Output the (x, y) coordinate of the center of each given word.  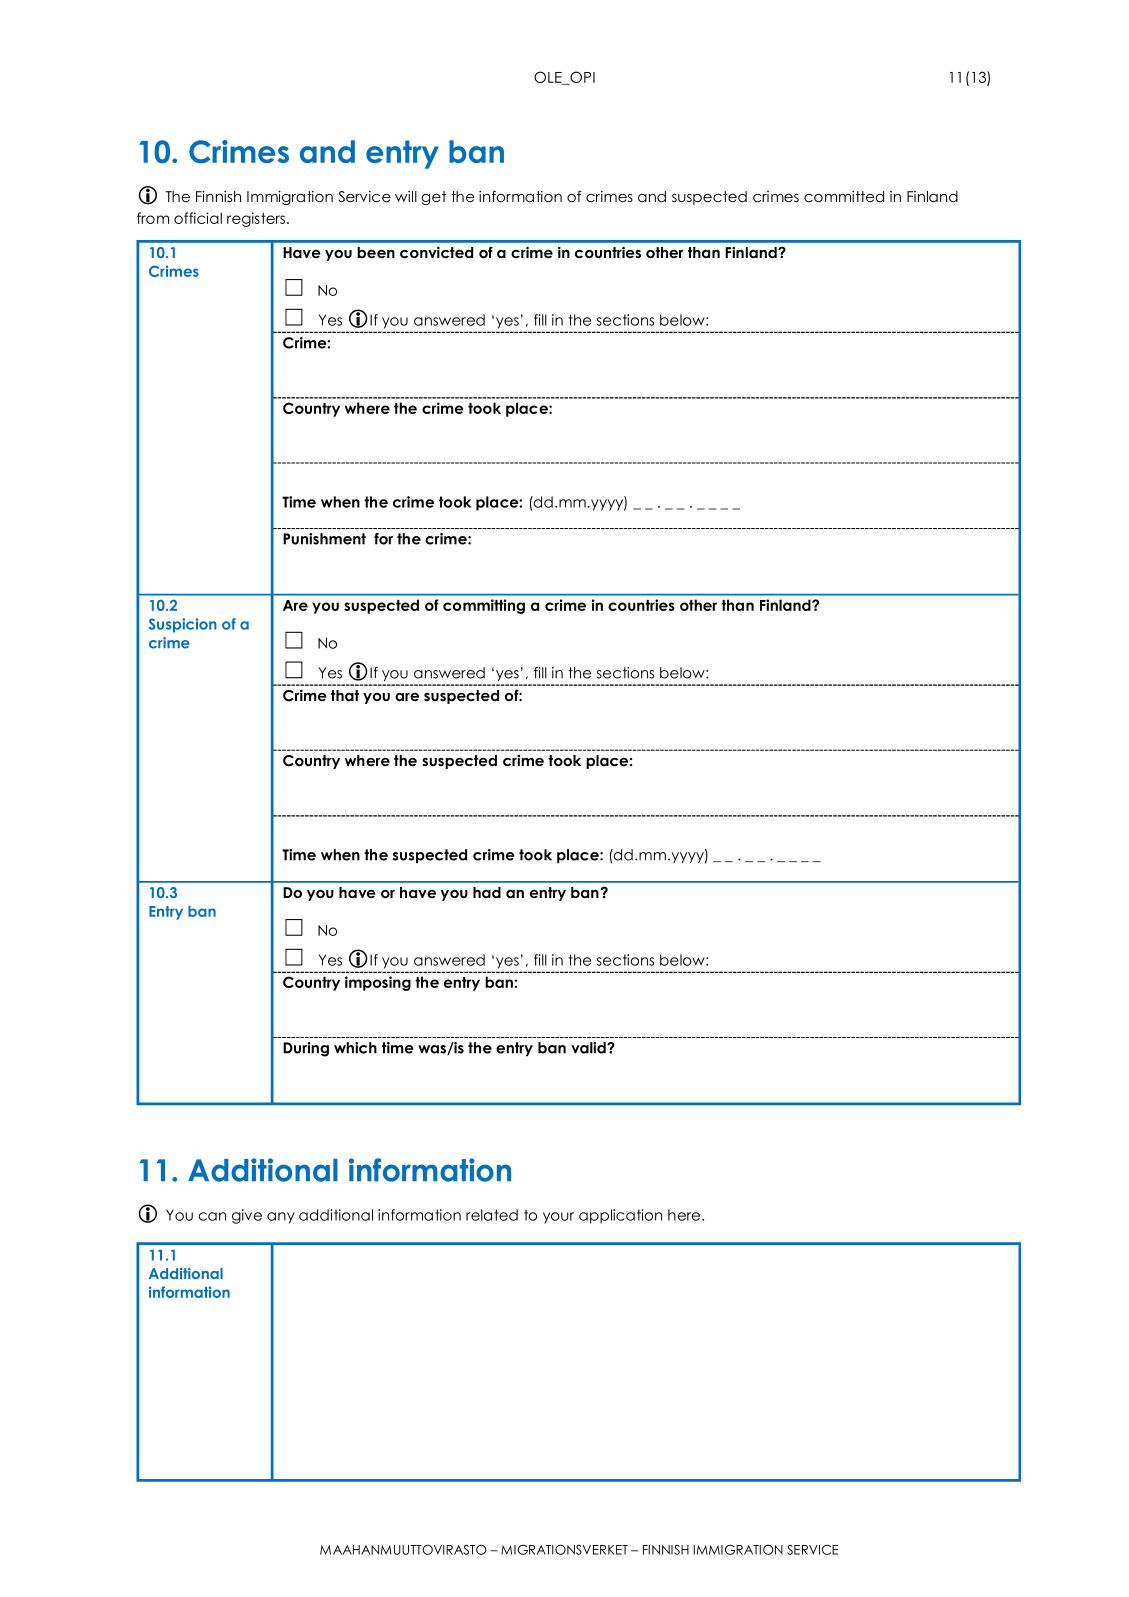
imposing (378, 983)
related (492, 1215)
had (487, 892)
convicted (436, 252)
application (620, 1216)
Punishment (324, 539)
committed (844, 197)
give (247, 1216)
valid (589, 1048)
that (345, 695)
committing (484, 606)
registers (257, 219)
